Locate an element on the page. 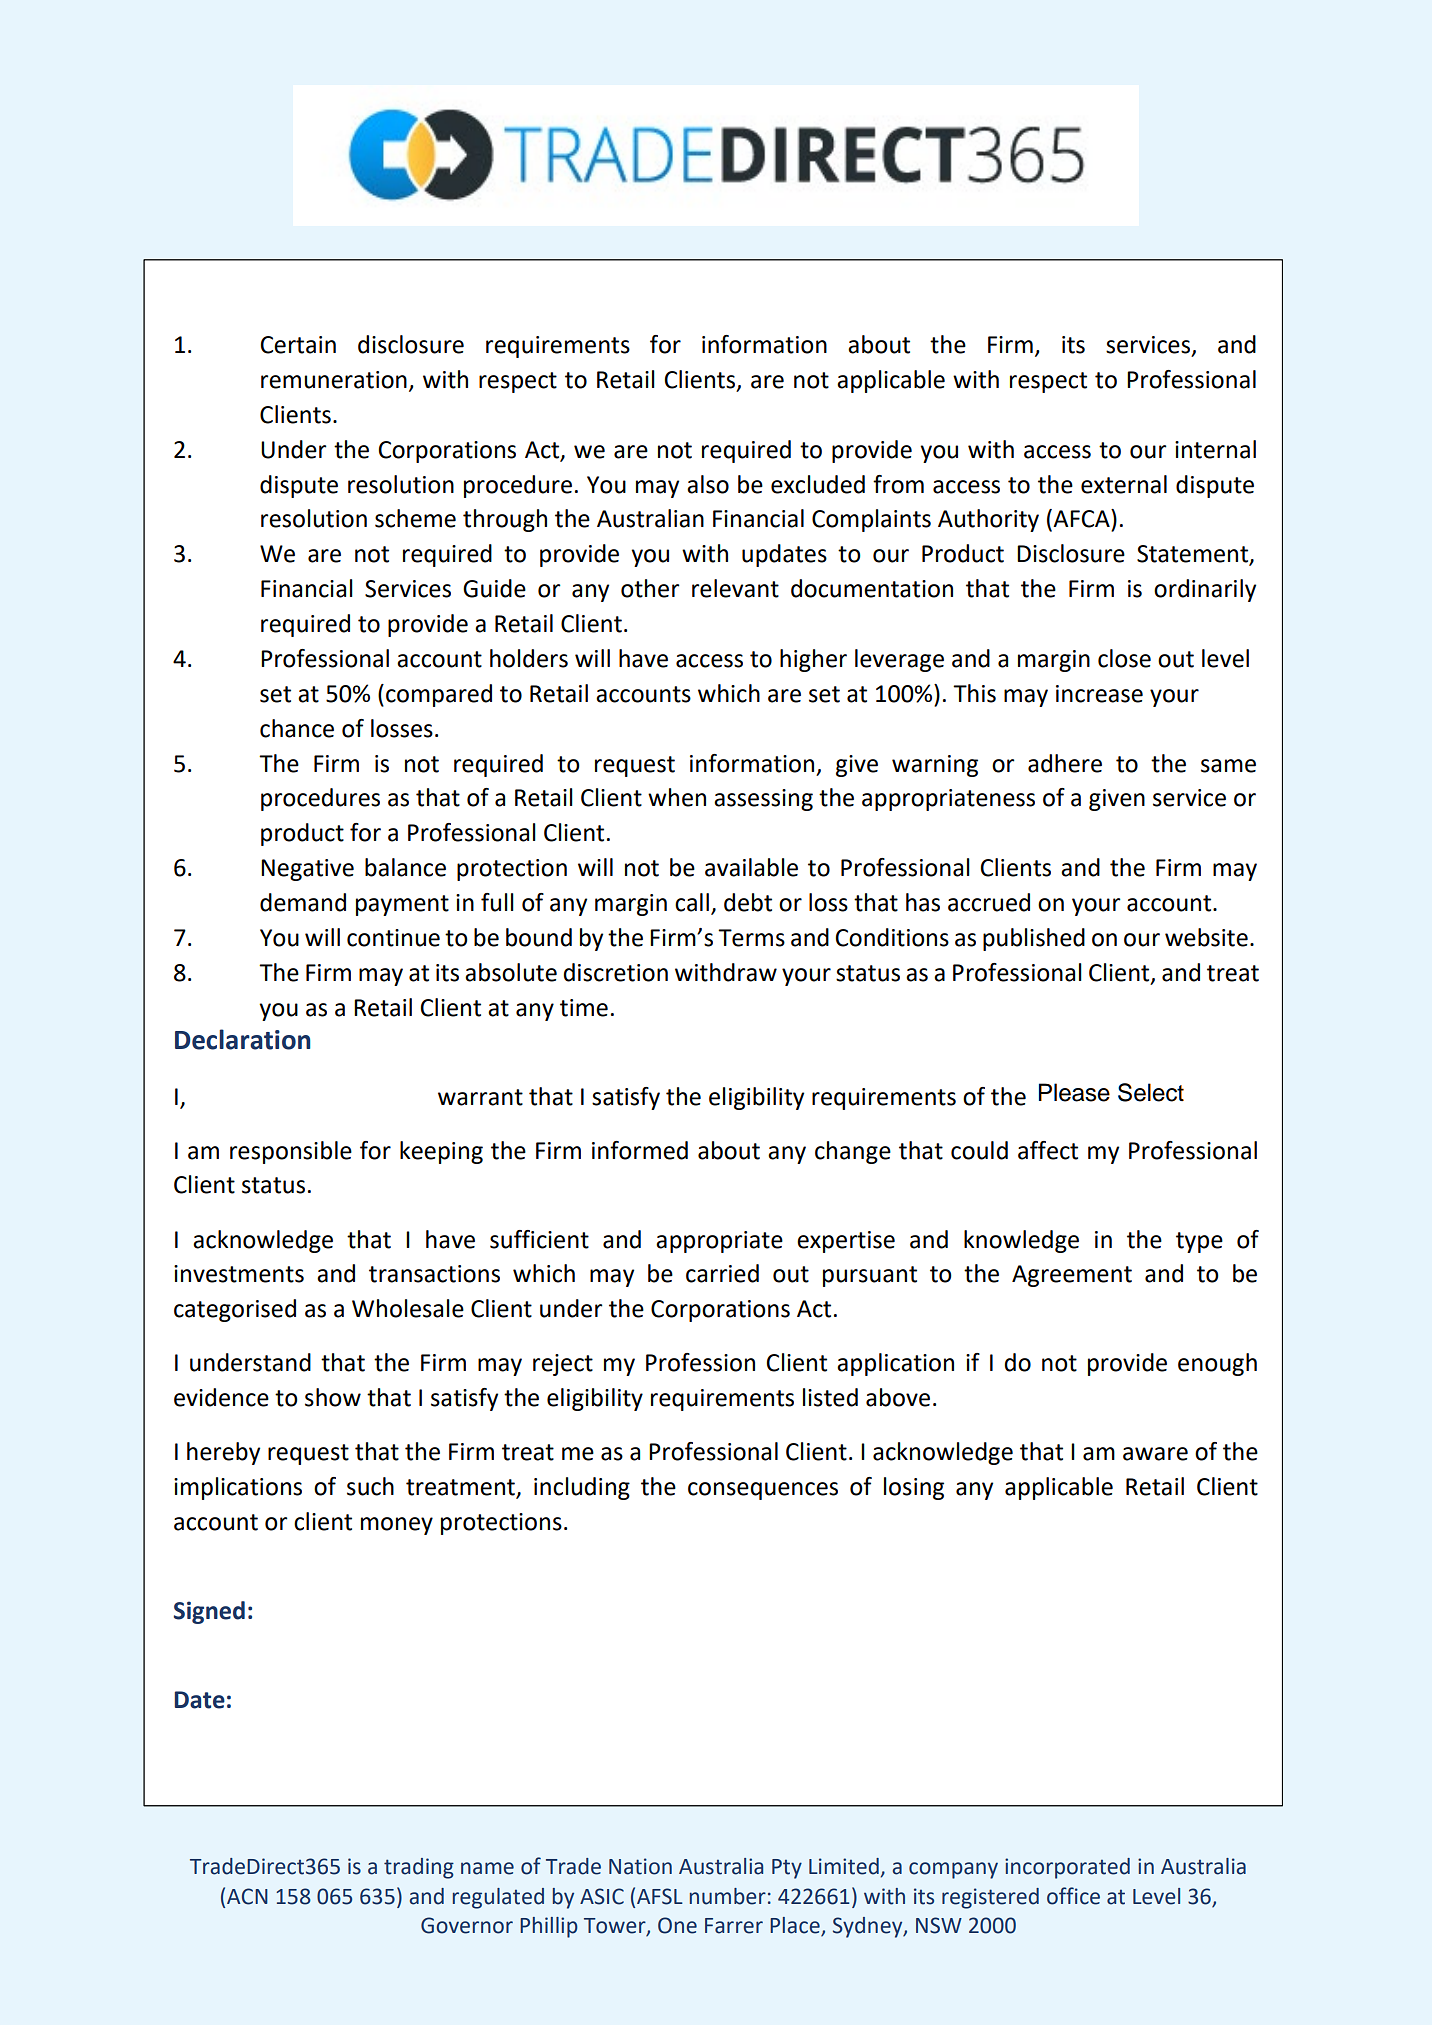 The image size is (1432, 2025). such is located at coordinates (370, 1486).
